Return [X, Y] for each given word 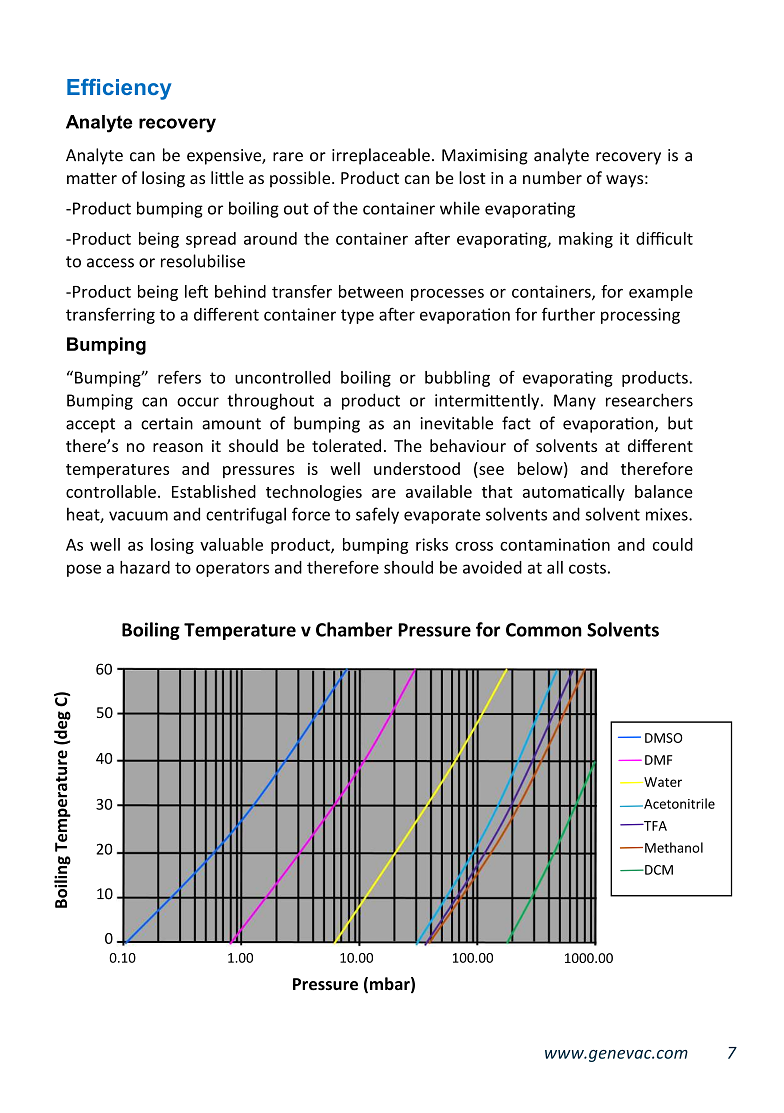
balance [664, 491]
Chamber [354, 629]
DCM [658, 870]
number [552, 177]
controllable [111, 491]
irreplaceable [381, 156]
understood [417, 468]
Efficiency [119, 89]
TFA [654, 826]
